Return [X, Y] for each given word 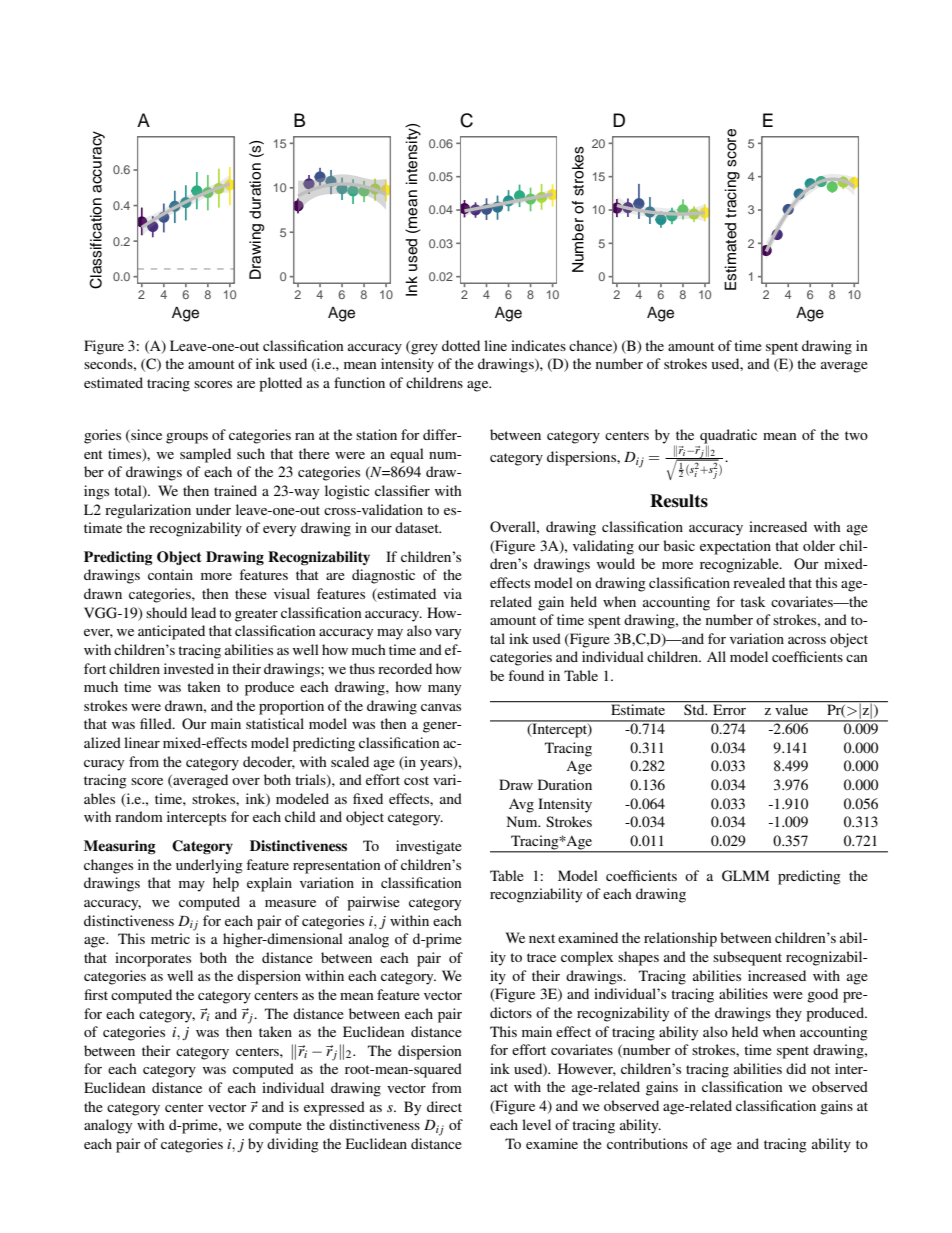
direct [444, 1106]
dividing [293, 1145]
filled [157, 723]
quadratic [728, 437]
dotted [461, 345]
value [792, 708]
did [796, 1068]
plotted [280, 384]
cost [416, 780]
